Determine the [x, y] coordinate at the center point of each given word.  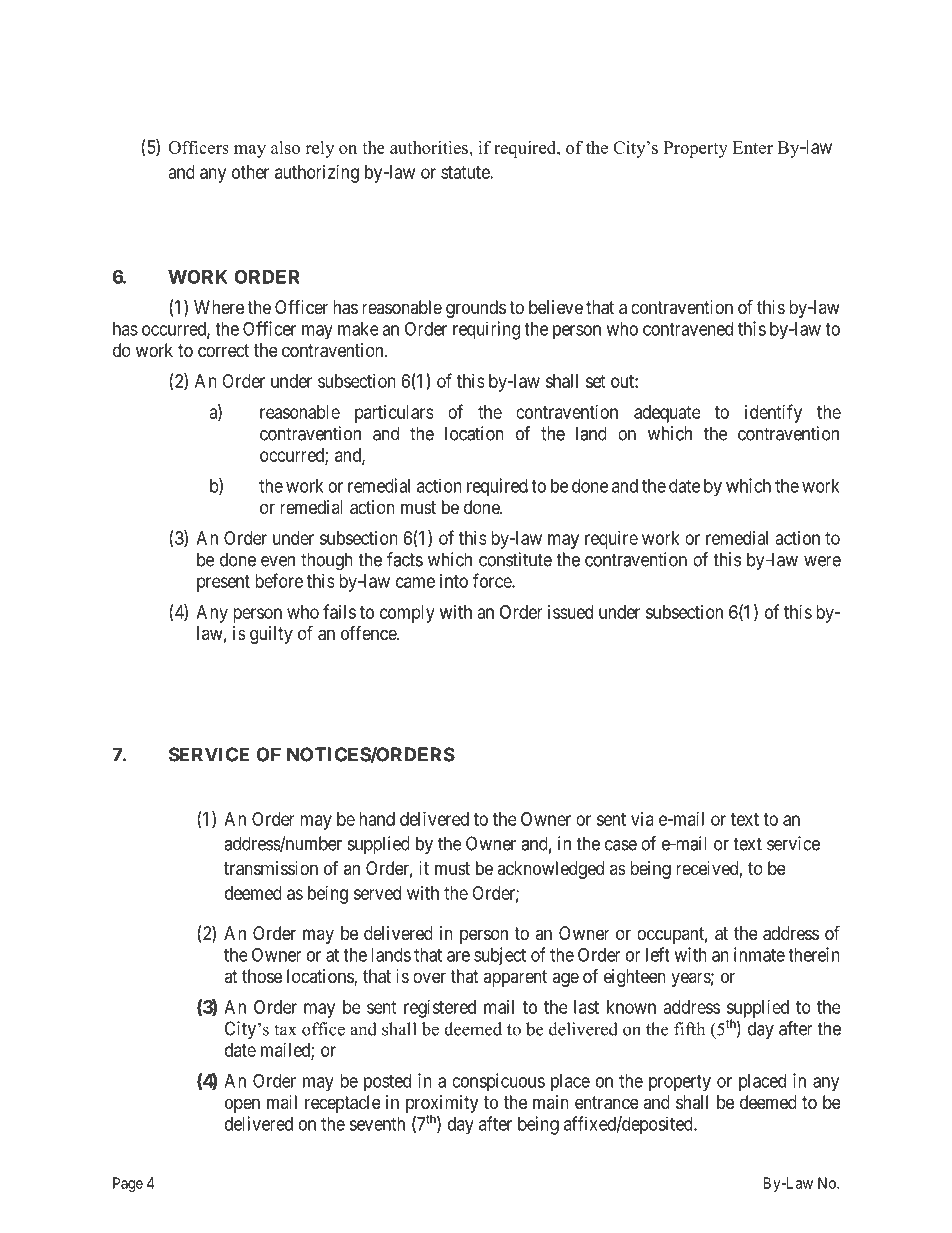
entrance [607, 1103]
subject [500, 956]
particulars [394, 414]
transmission [271, 868]
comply [407, 614]
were [822, 561]
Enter [753, 147]
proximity [442, 1105]
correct [223, 350]
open [242, 1105]
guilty [271, 635]
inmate [759, 954]
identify [773, 413]
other [250, 172]
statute [466, 172]
